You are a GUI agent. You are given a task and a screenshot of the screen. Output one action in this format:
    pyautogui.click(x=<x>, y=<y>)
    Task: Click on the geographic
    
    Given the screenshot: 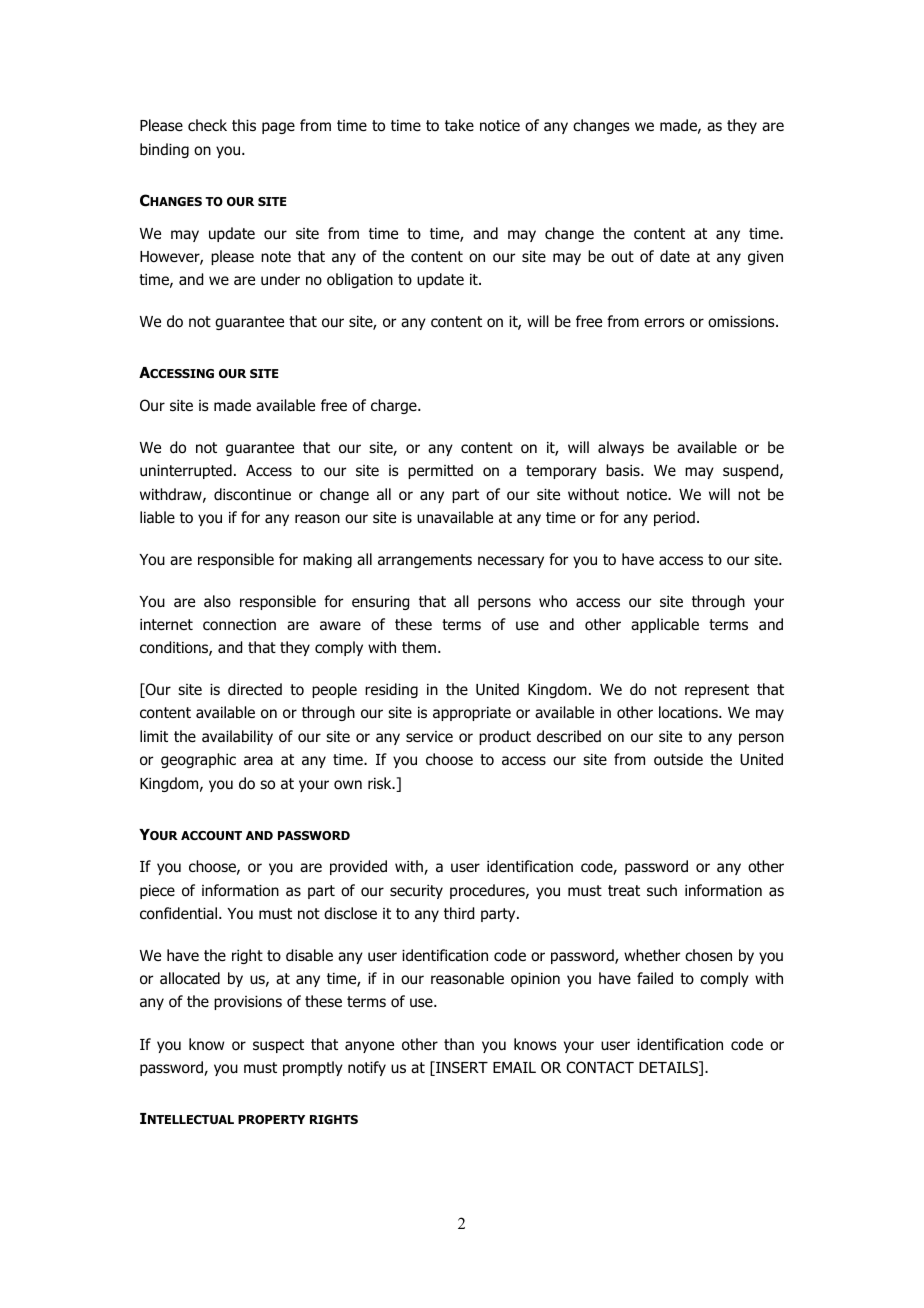 What is the action you would take?
    pyautogui.click(x=198, y=760)
